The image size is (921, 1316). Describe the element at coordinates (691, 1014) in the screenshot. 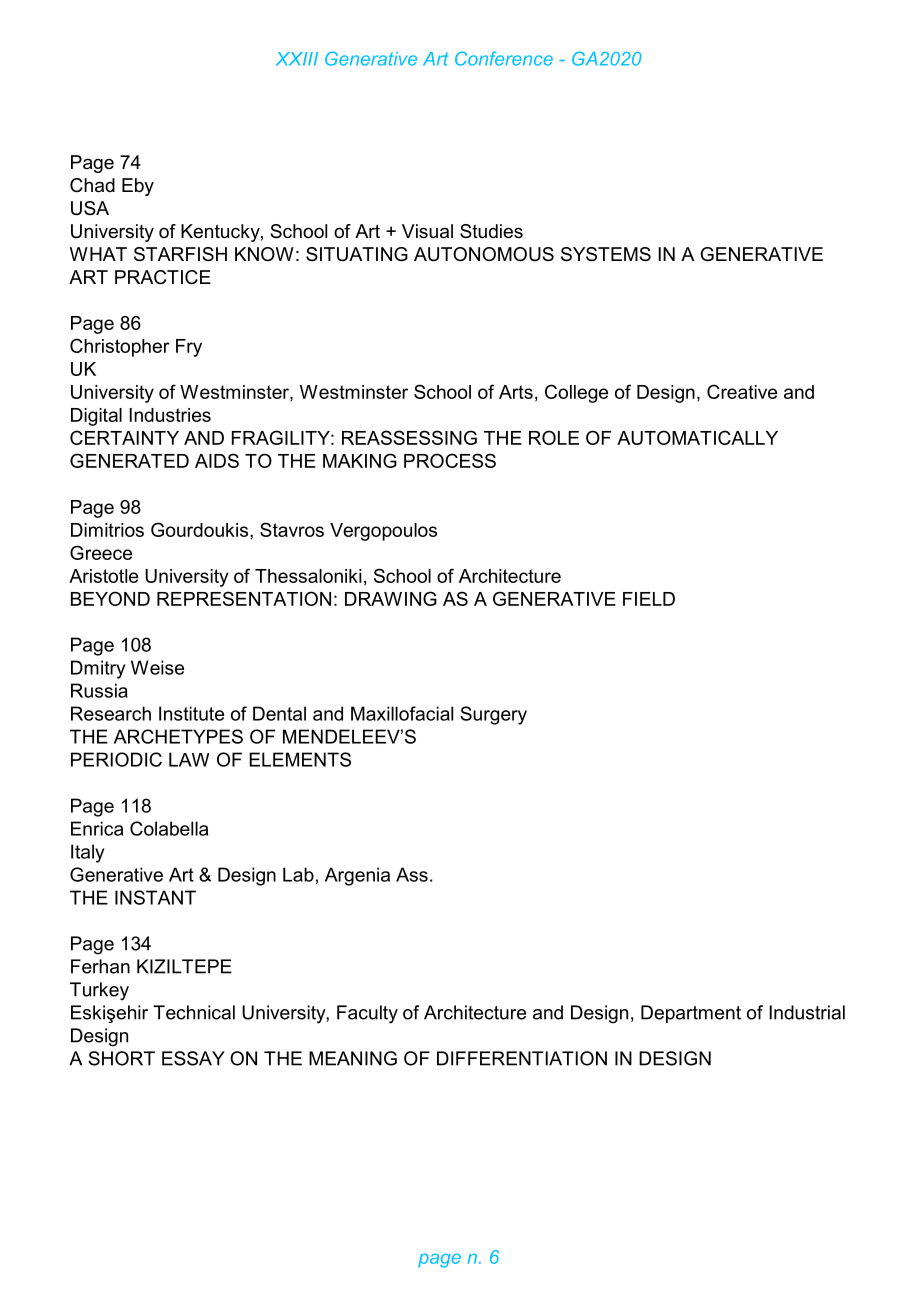

I see `Department` at that location.
